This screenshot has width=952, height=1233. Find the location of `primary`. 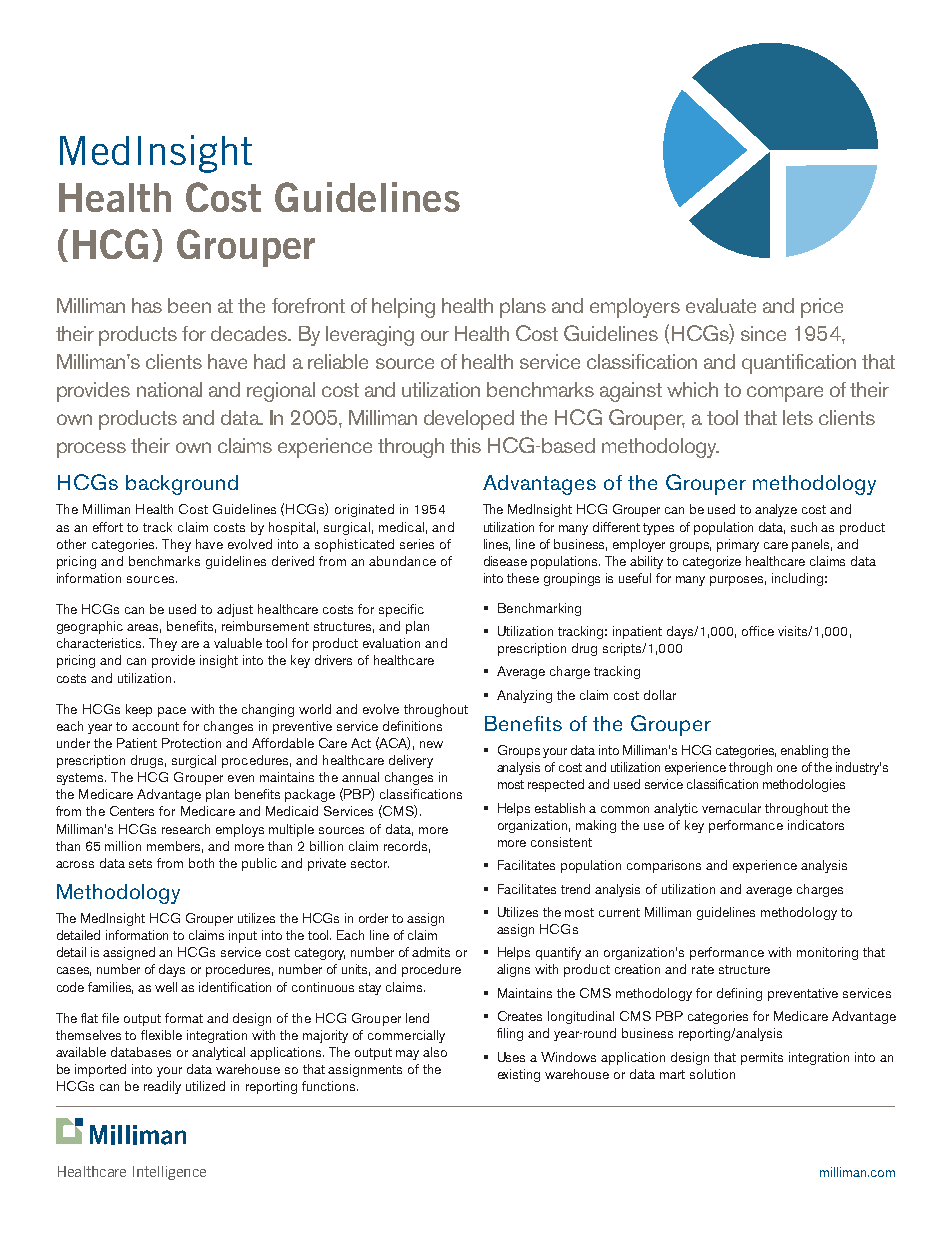

primary is located at coordinates (738, 545).
